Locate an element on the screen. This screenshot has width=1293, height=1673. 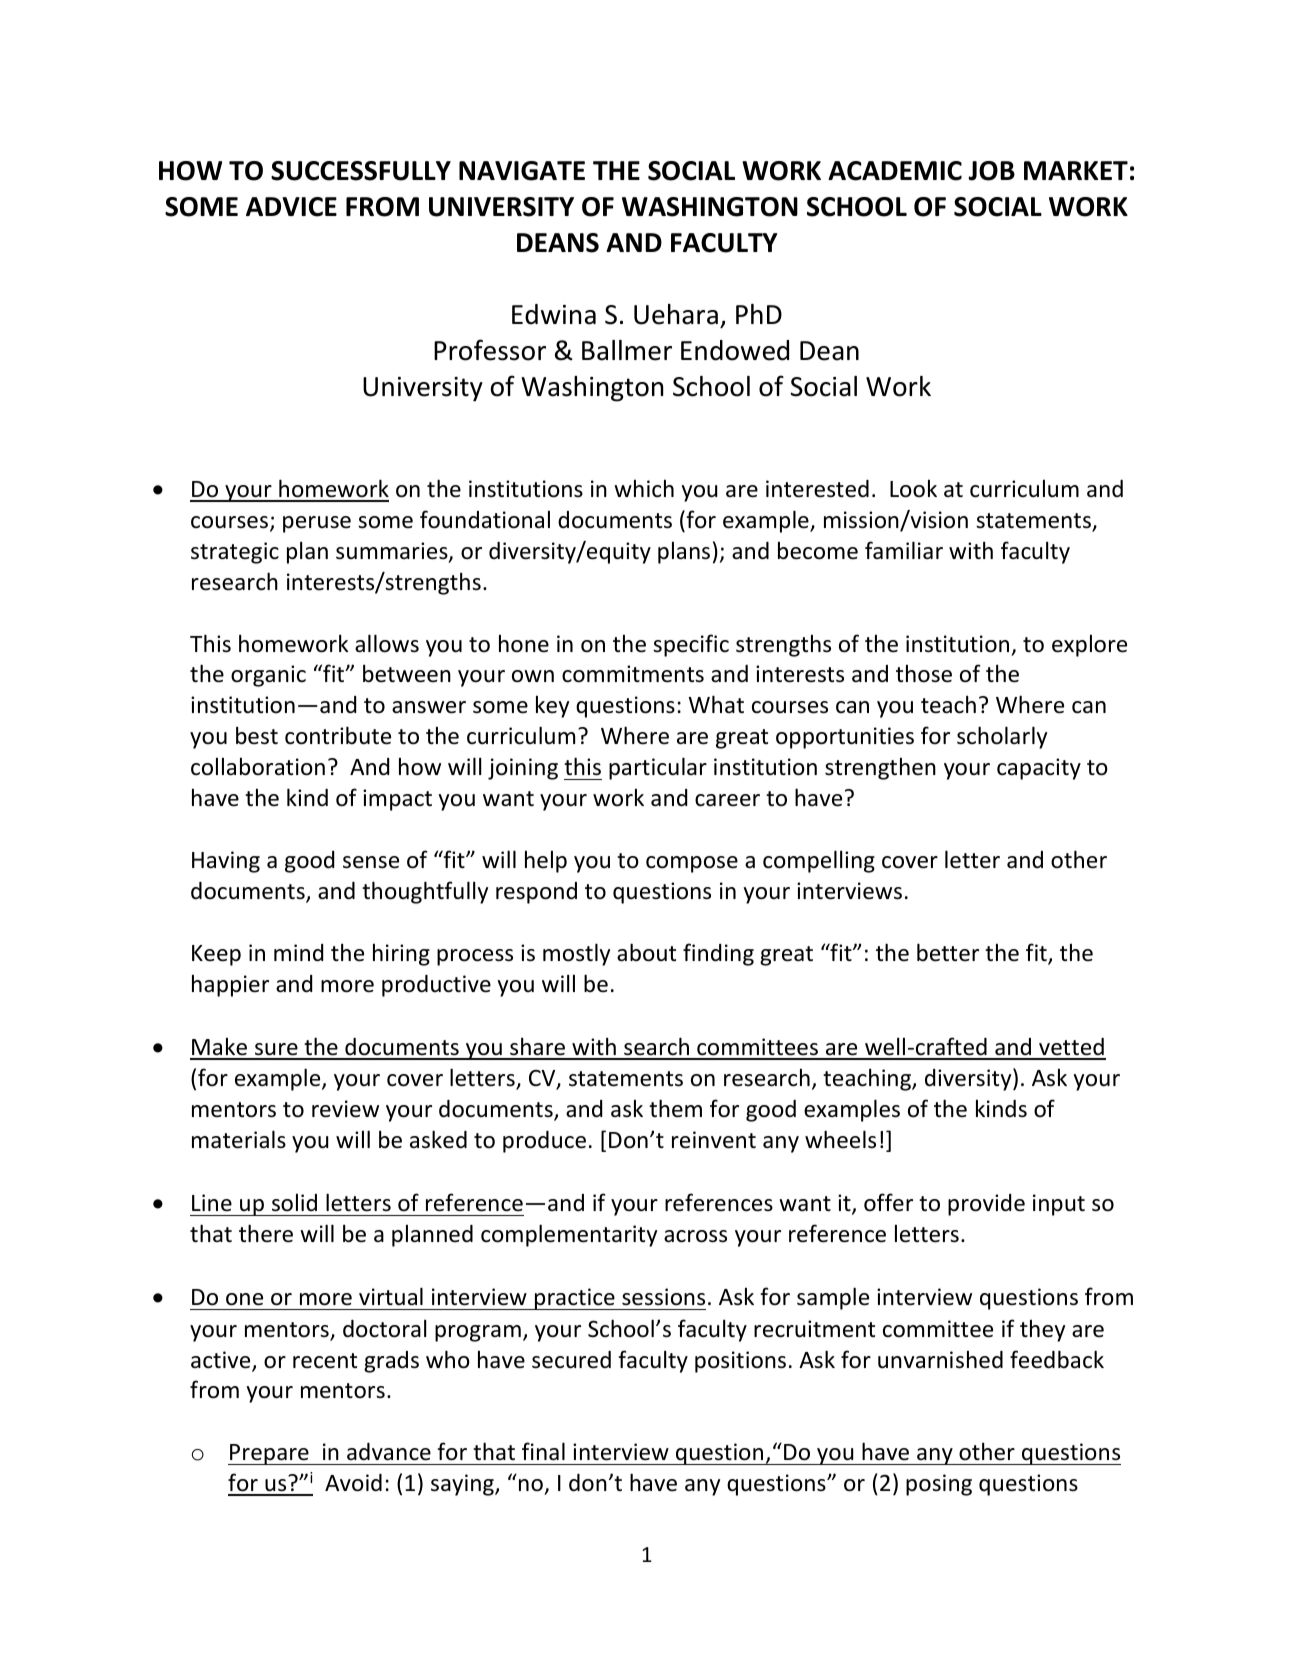
NAVIGATE is located at coordinates (522, 171).
